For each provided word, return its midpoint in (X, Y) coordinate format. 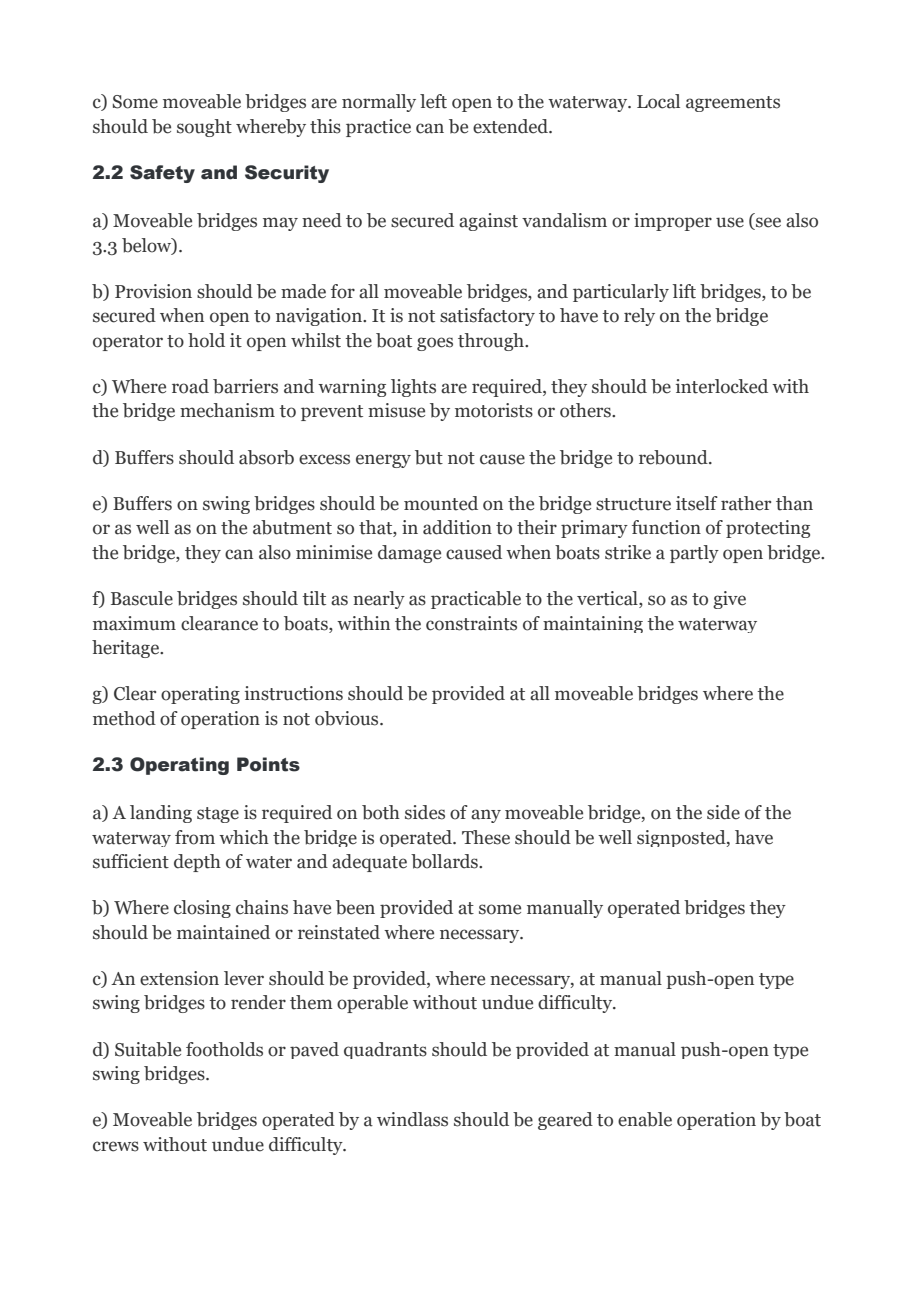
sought (204, 128)
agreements (733, 104)
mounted (441, 503)
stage (218, 815)
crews (116, 1146)
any (486, 816)
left (433, 101)
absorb (266, 457)
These (486, 837)
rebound (674, 457)
